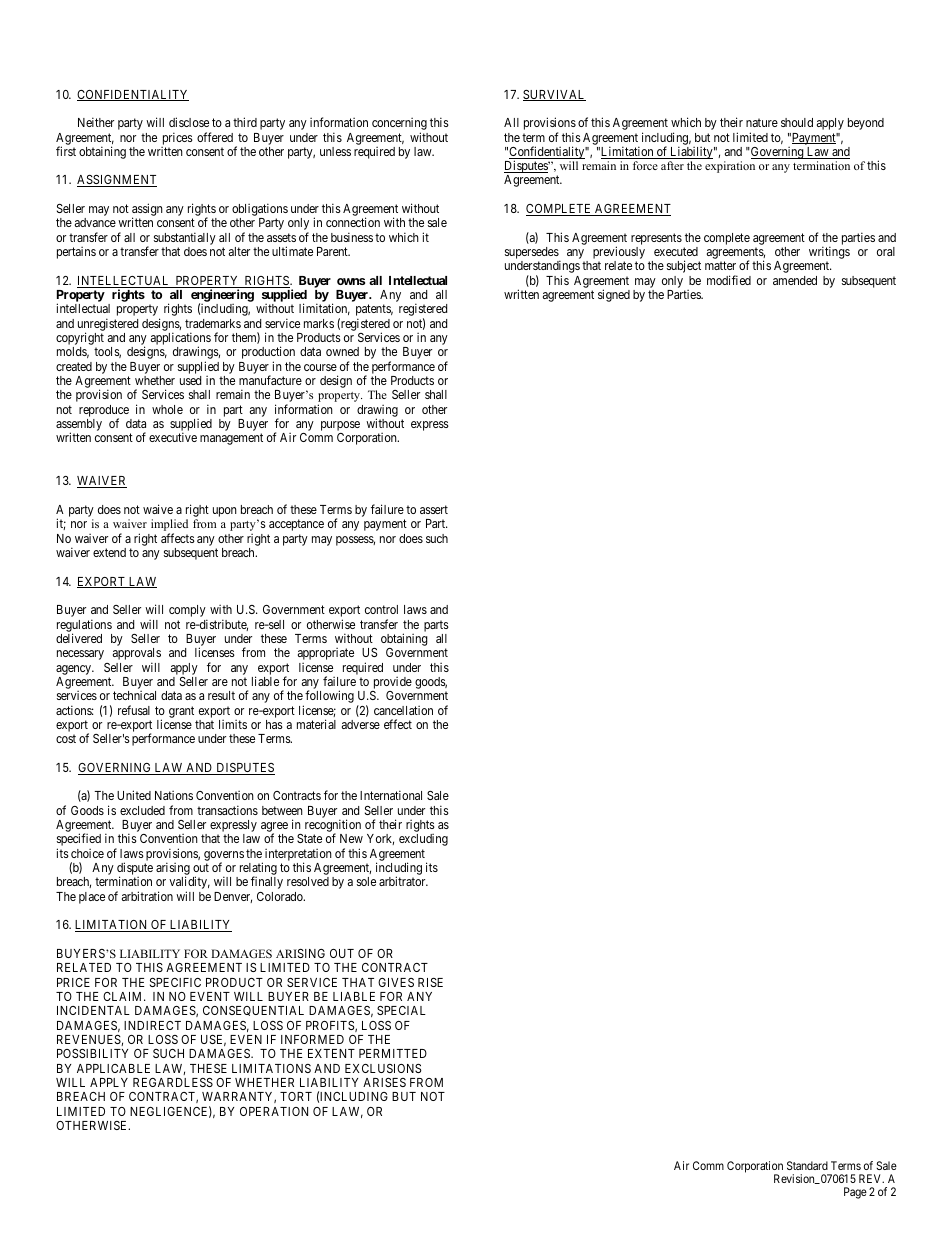  Describe the element at coordinates (215, 137) in the document. I see `offered` at that location.
